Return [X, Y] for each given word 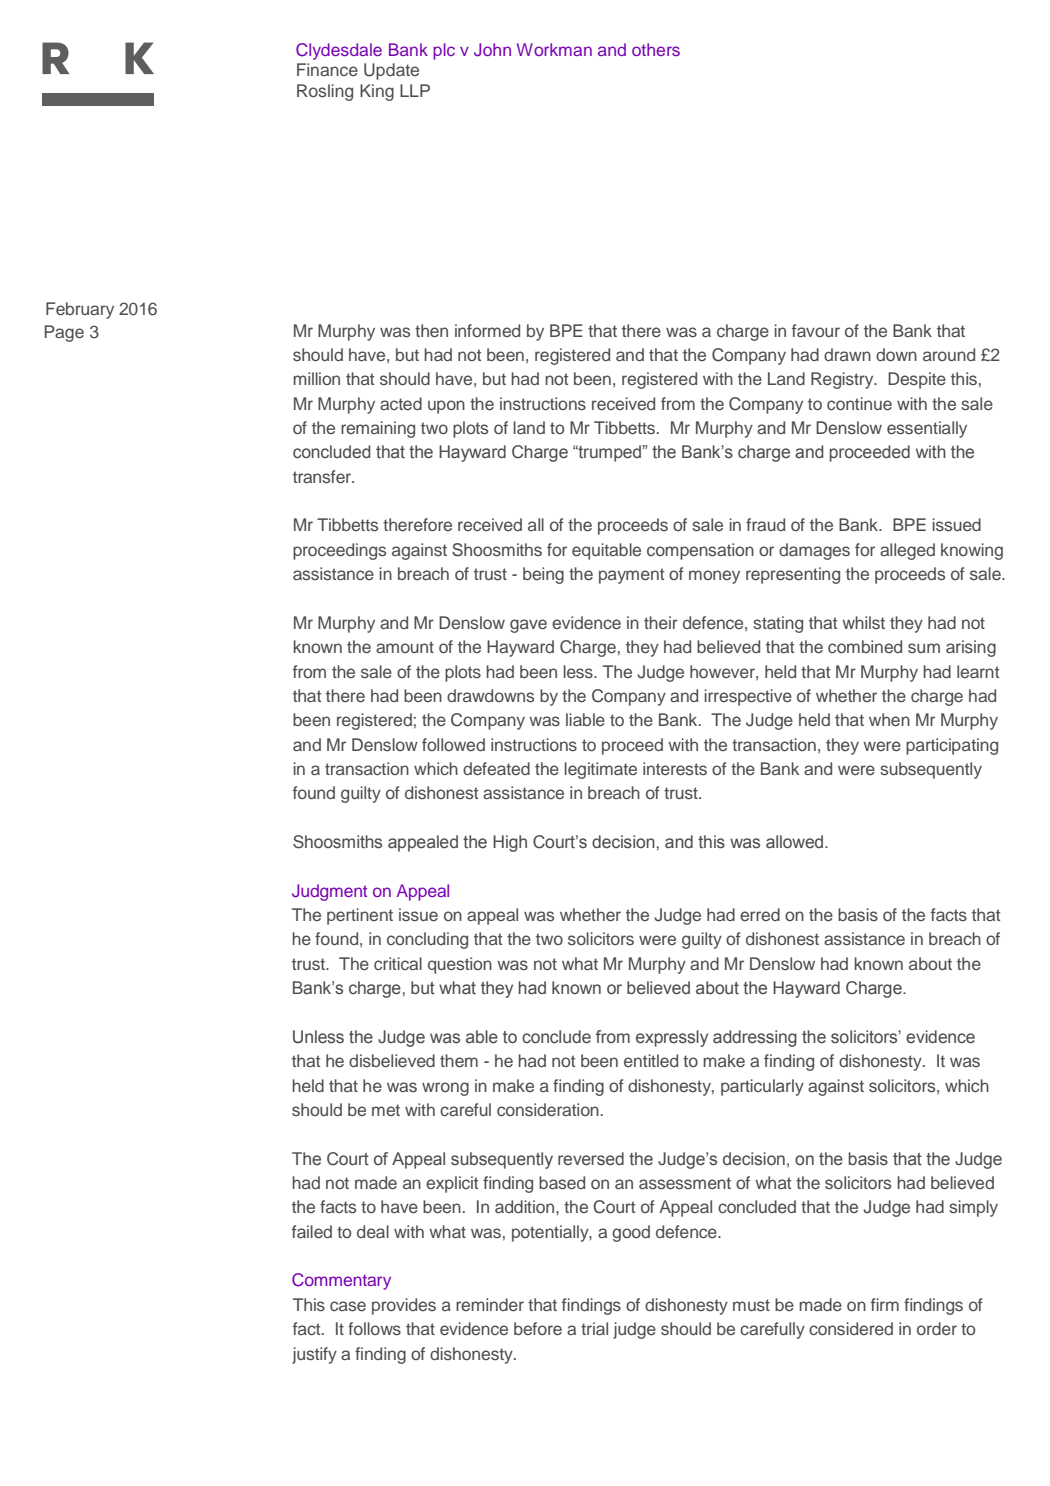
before [538, 1328]
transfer [323, 476]
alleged [907, 551]
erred [760, 914]
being [543, 575]
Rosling [325, 92]
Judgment [329, 892]
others [656, 49]
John [492, 50]
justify [314, 1355]
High [510, 843]
